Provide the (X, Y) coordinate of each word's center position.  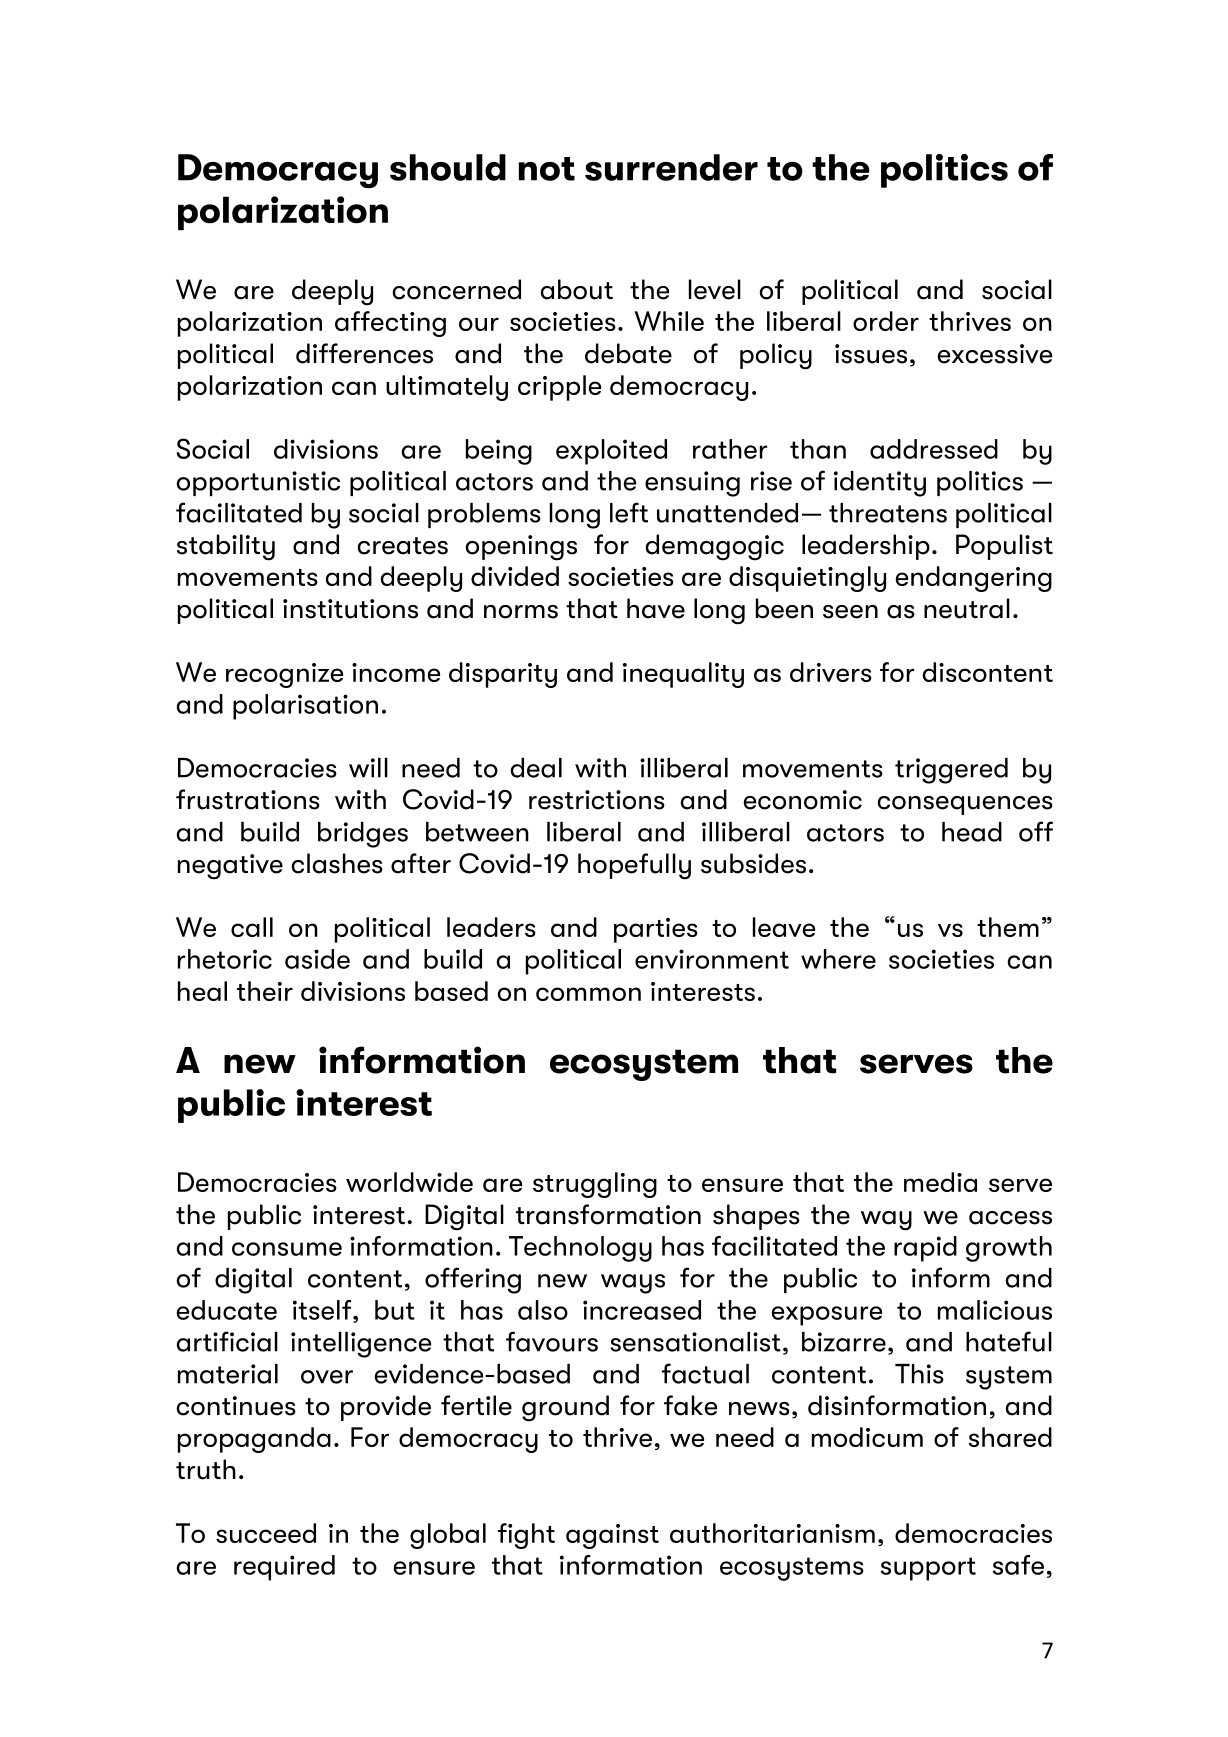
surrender (671, 167)
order (886, 321)
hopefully (634, 866)
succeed (266, 1533)
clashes (337, 863)
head (972, 832)
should (448, 167)
